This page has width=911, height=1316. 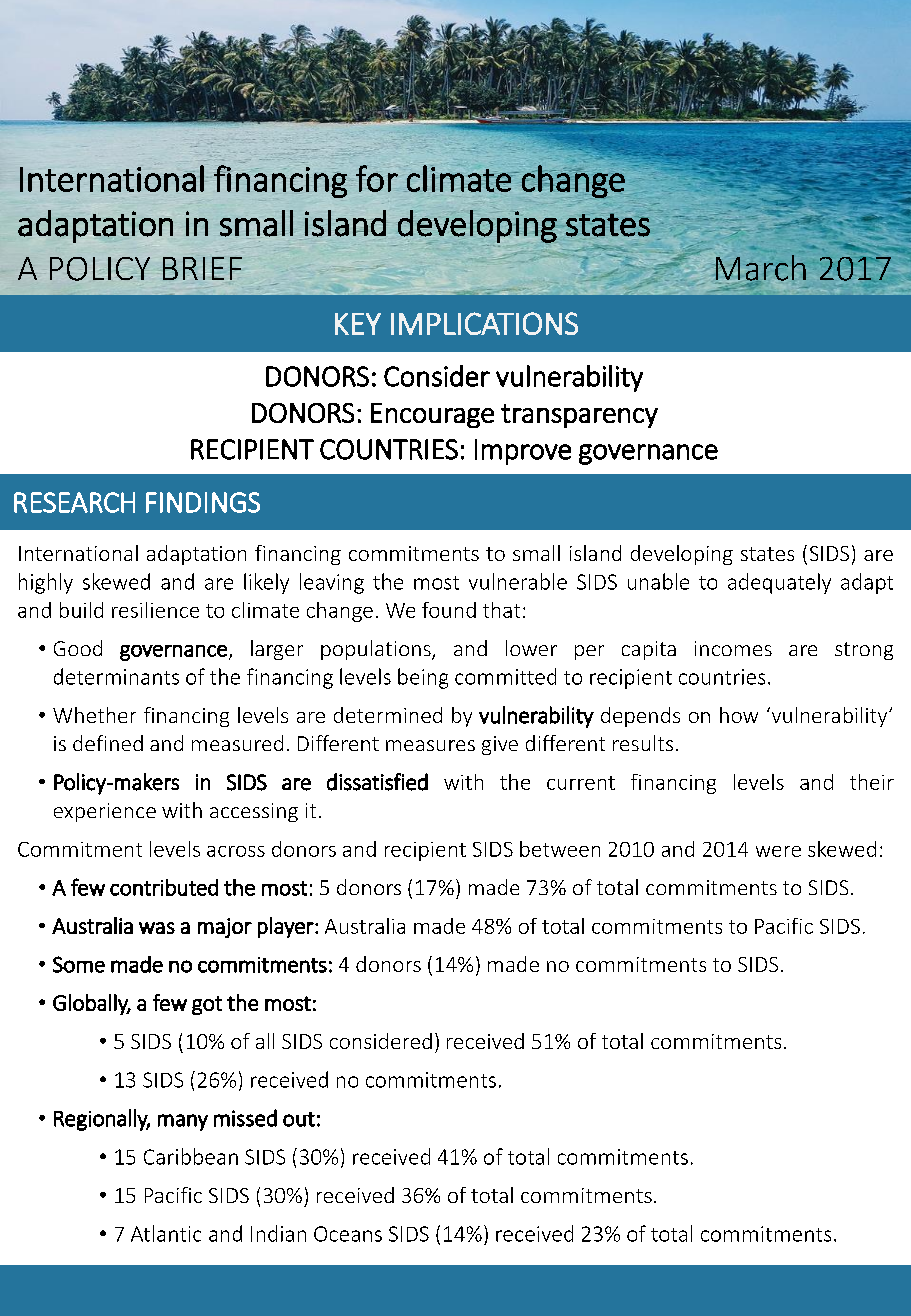 What do you see at coordinates (377, 178) in the page?
I see `for` at bounding box center [377, 178].
